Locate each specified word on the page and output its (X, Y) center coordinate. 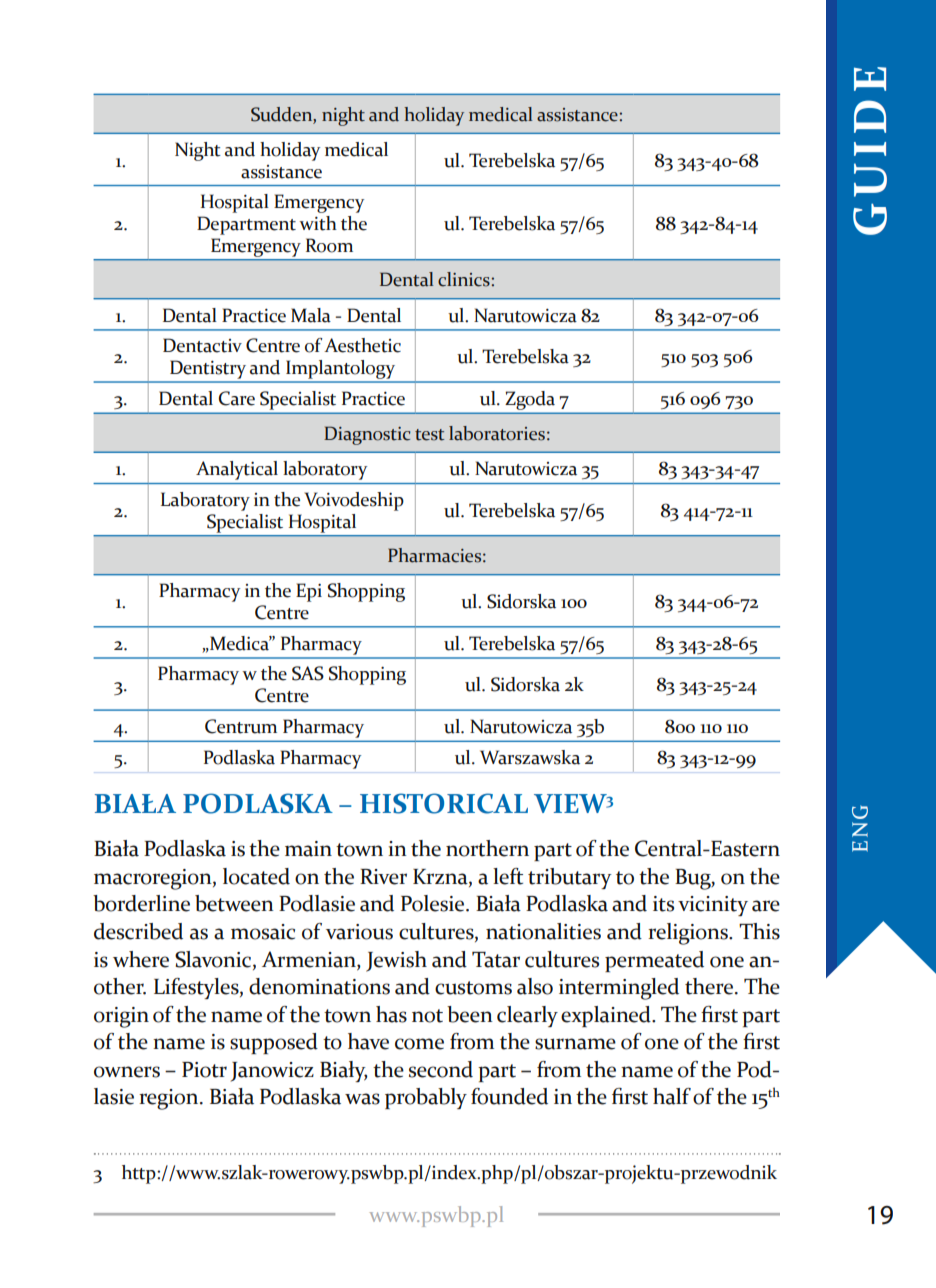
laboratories (497, 433)
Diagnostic (367, 435)
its (663, 904)
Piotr (204, 1070)
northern (487, 848)
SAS (308, 673)
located (256, 876)
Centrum (241, 726)
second (441, 1069)
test (429, 435)
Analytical (237, 470)
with (318, 223)
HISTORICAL (444, 803)
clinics (465, 279)
